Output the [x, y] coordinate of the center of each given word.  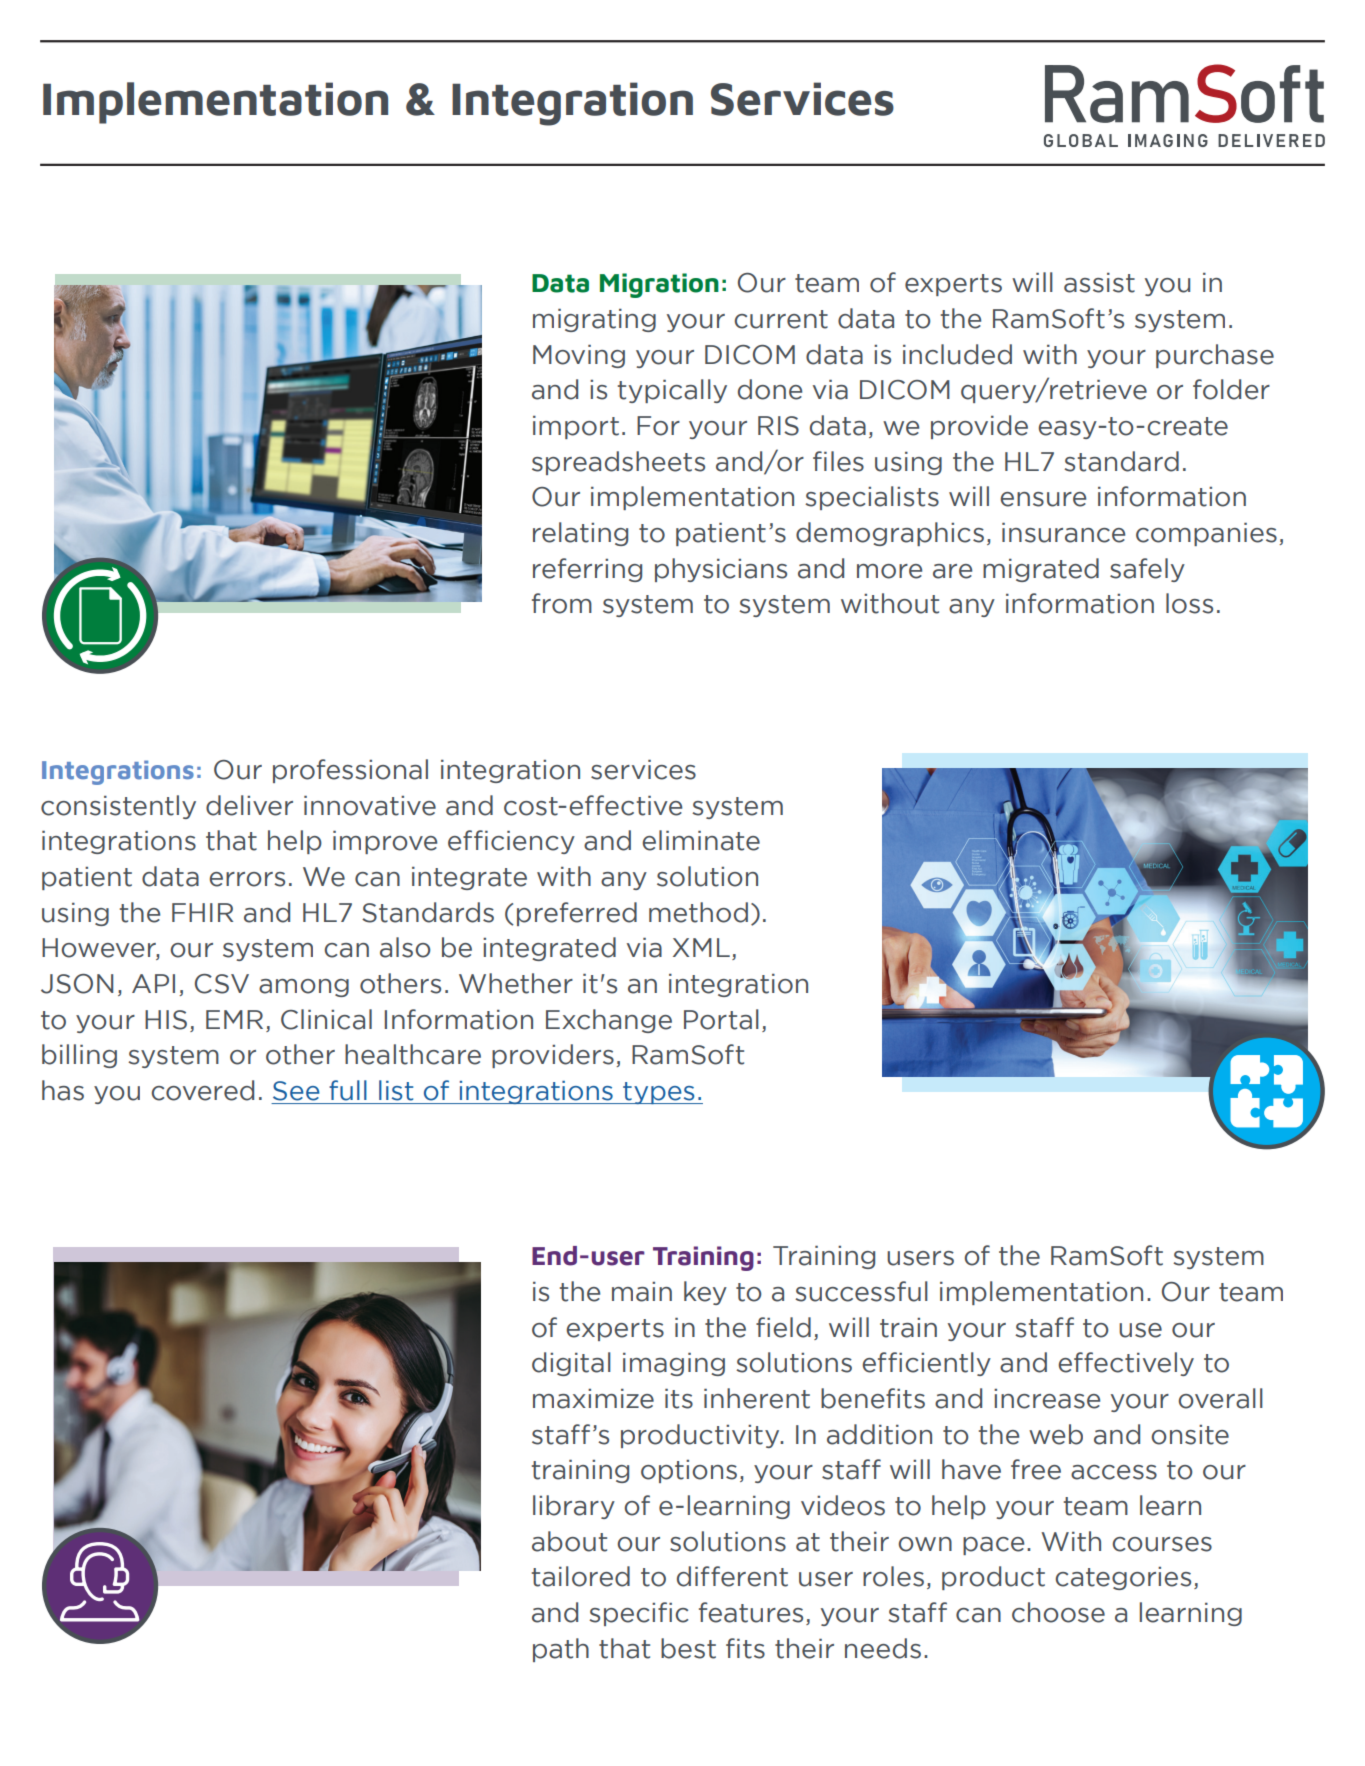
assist [1099, 283]
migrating [594, 320]
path [561, 1650]
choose [1058, 1612]
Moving [579, 356]
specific [638, 1614]
